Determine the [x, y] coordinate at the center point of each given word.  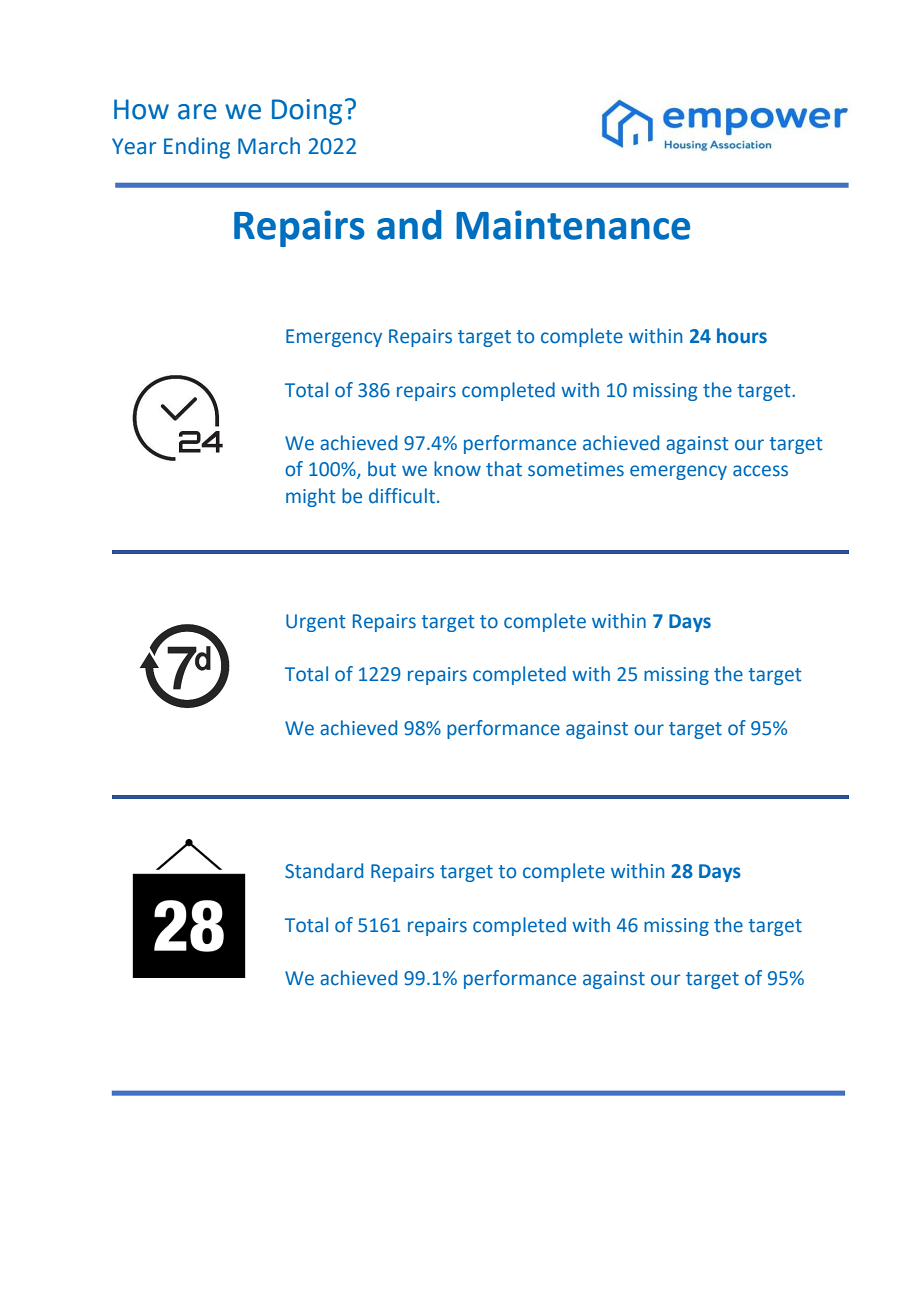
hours [742, 336]
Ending [197, 148]
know [457, 469]
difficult [403, 496]
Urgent [316, 623]
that [504, 469]
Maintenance [573, 225]
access [760, 471]
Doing [307, 112]
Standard [324, 871]
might [311, 497]
